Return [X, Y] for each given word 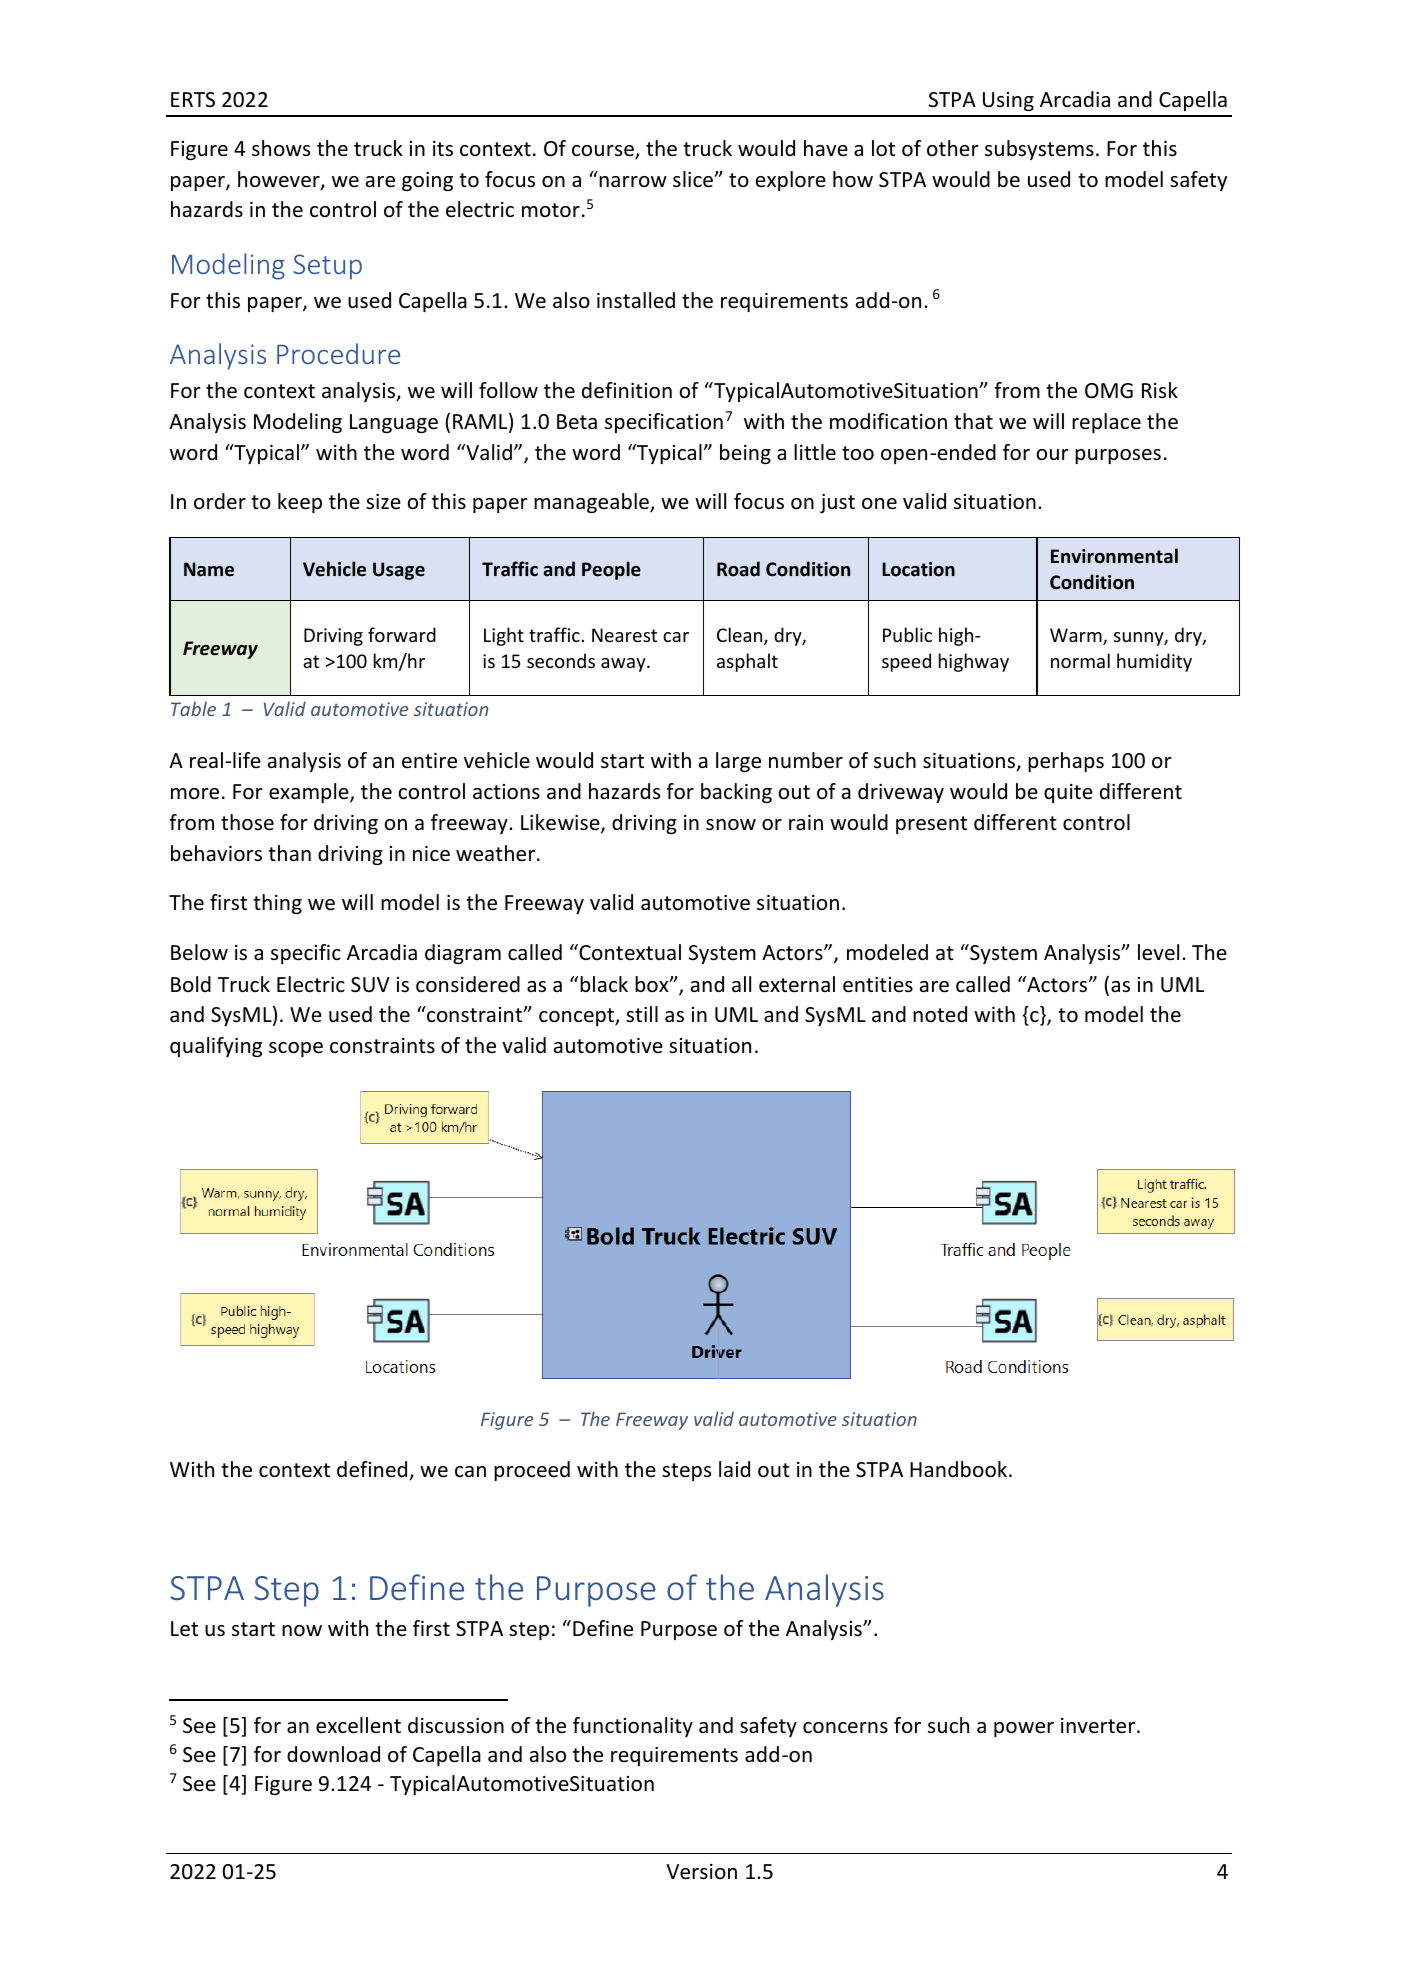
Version [701, 1872]
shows [281, 148]
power [1024, 1729]
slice [694, 179]
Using [1008, 101]
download [333, 1754]
